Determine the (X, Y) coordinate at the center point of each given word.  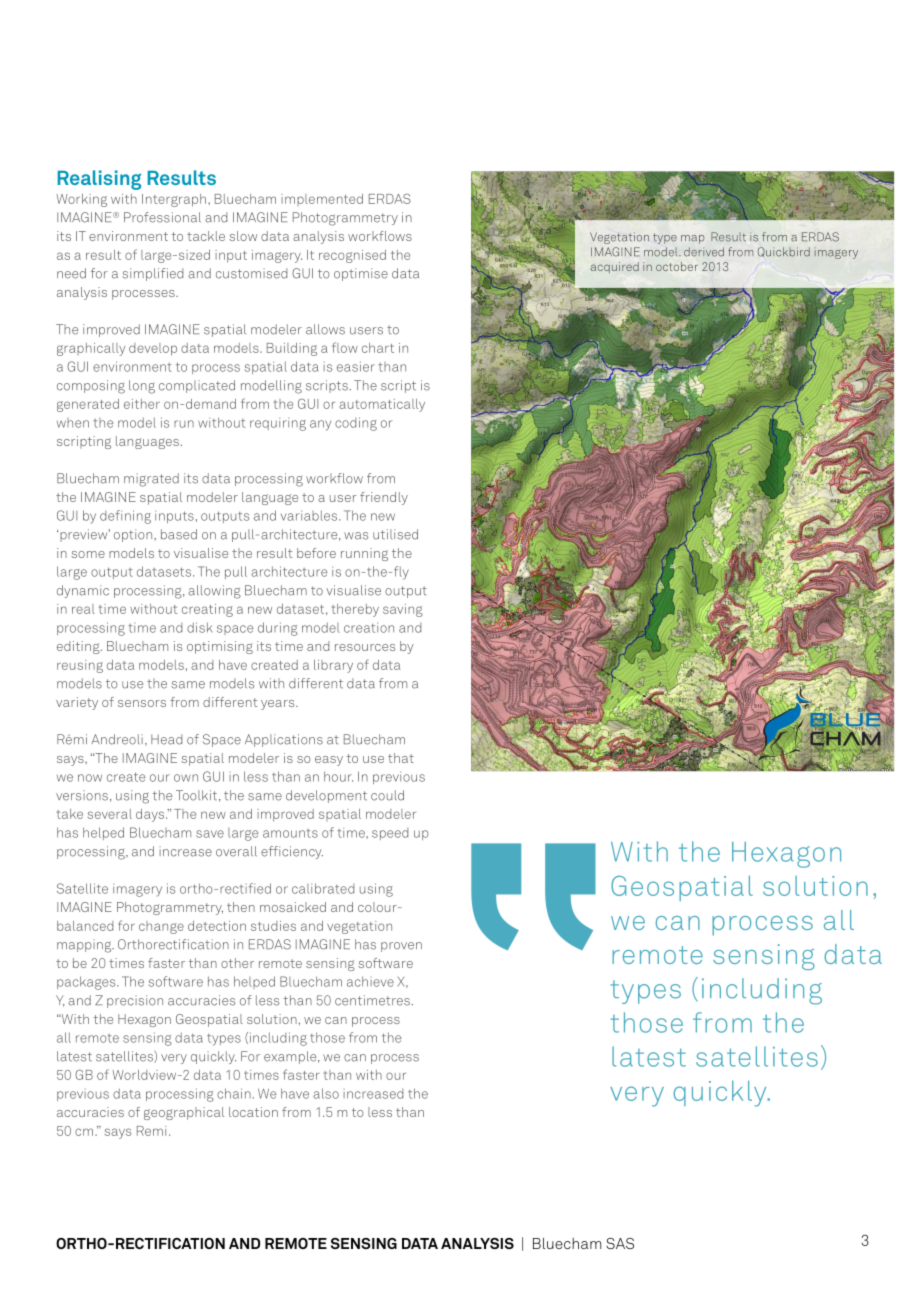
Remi (151, 1131)
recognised (352, 256)
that (401, 758)
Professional (162, 217)
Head (166, 739)
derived (704, 252)
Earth (846, 750)
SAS (620, 1243)
